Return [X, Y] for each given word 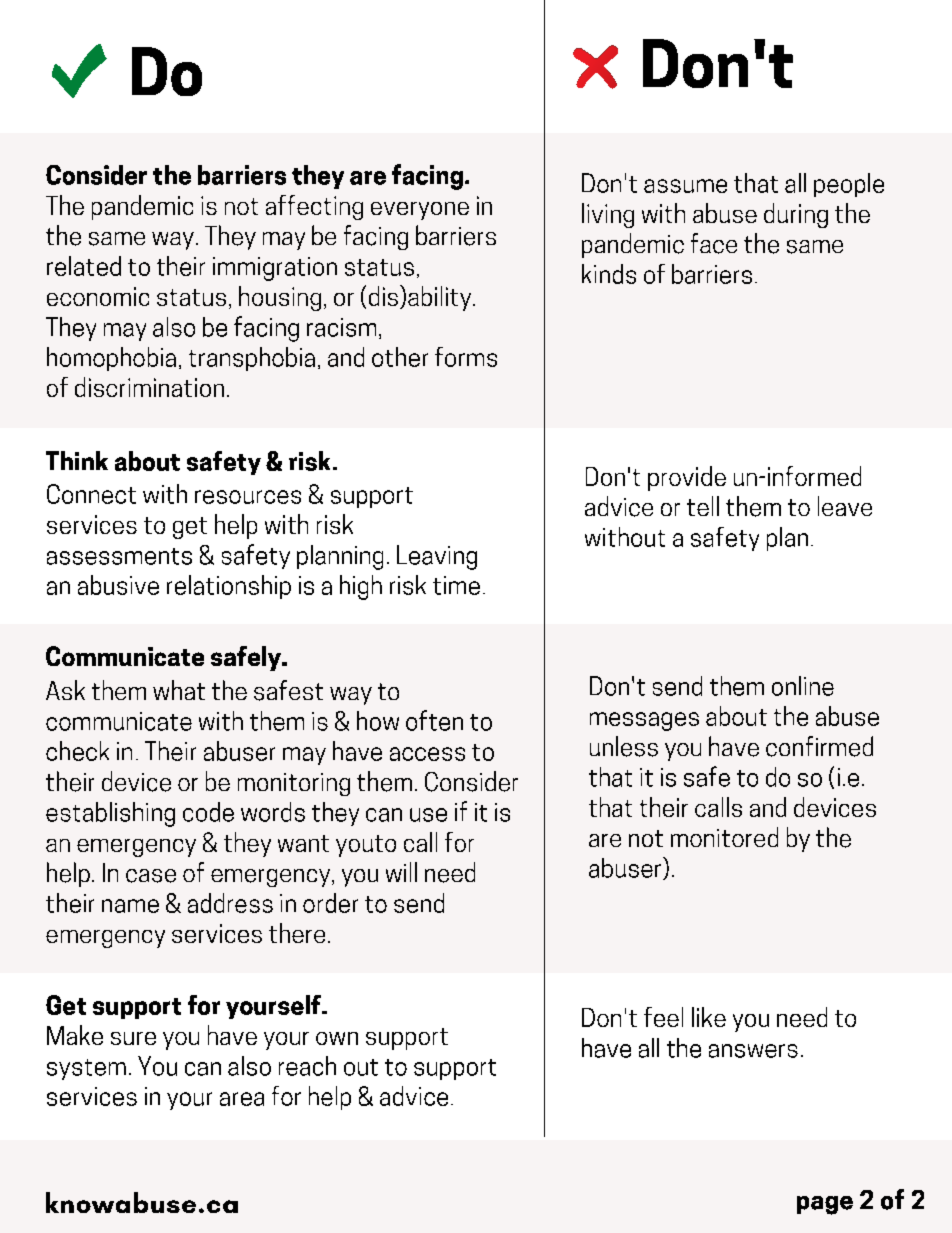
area [242, 1099]
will [401, 872]
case [151, 876]
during [796, 215]
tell [703, 506]
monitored [724, 837]
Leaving [437, 557]
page [825, 1205]
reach [307, 1066]
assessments [119, 556]
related [84, 266]
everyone [420, 211]
